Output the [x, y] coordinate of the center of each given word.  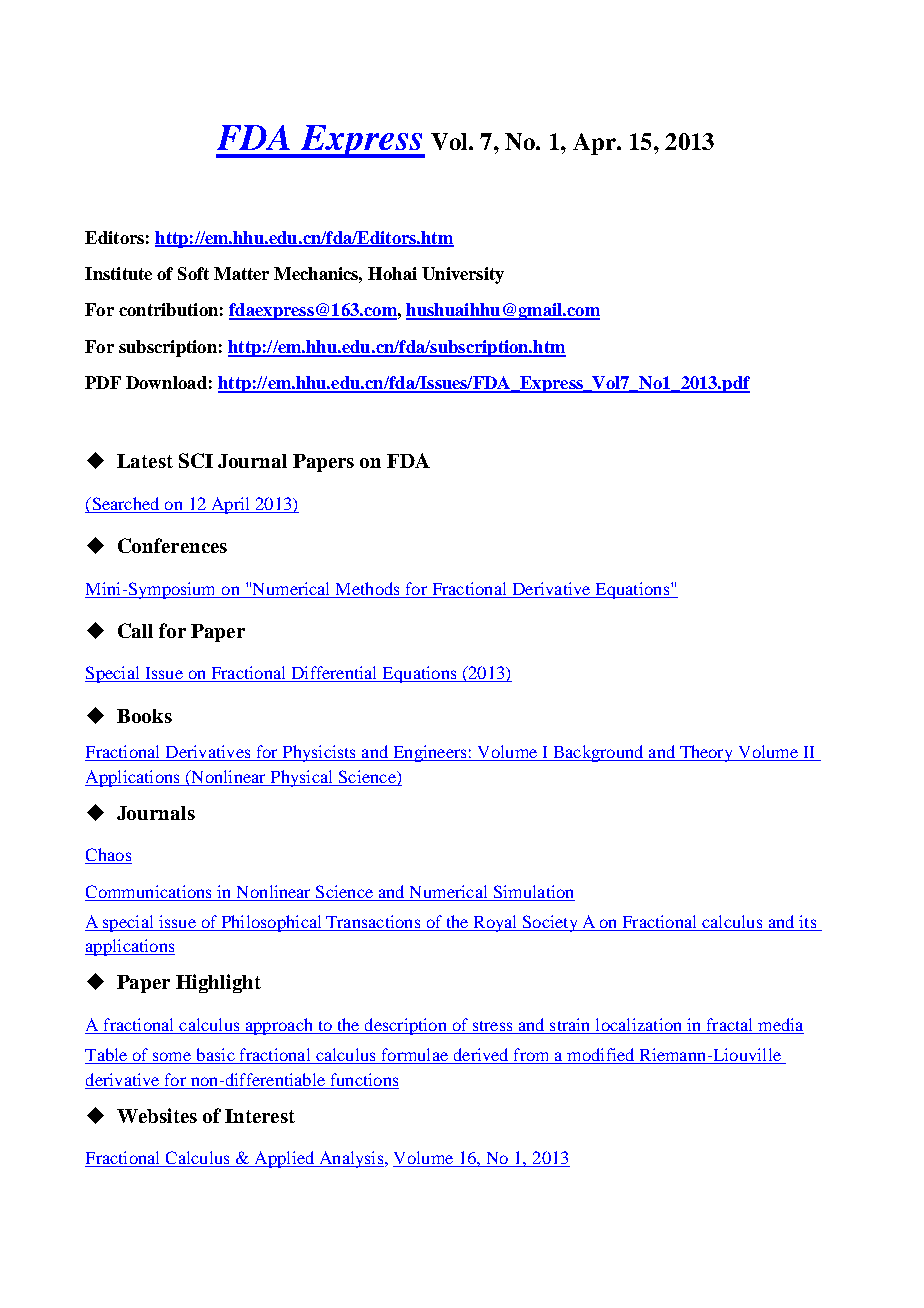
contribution [168, 309]
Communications [148, 891]
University [463, 275]
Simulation [533, 891]
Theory [707, 753]
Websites [157, 1115]
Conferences [172, 545]
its [808, 923]
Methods [367, 588]
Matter [241, 273]
